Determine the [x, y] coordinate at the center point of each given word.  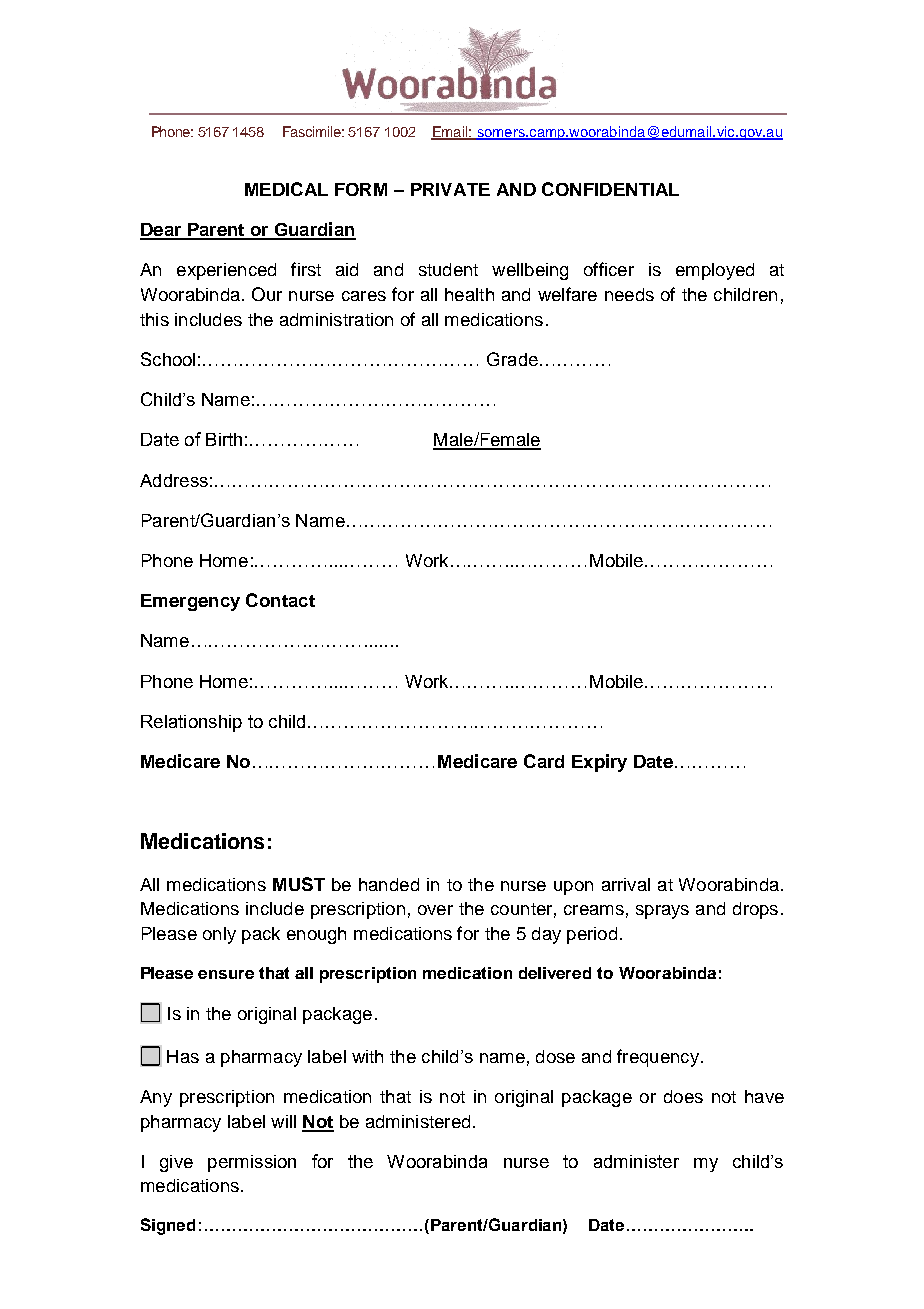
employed [715, 271]
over [435, 910]
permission [252, 1163]
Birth [224, 439]
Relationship [191, 723]
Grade [512, 359]
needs [629, 294]
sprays [662, 912]
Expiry [599, 763]
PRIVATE [450, 189]
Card [544, 761]
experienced [226, 271]
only [219, 935]
